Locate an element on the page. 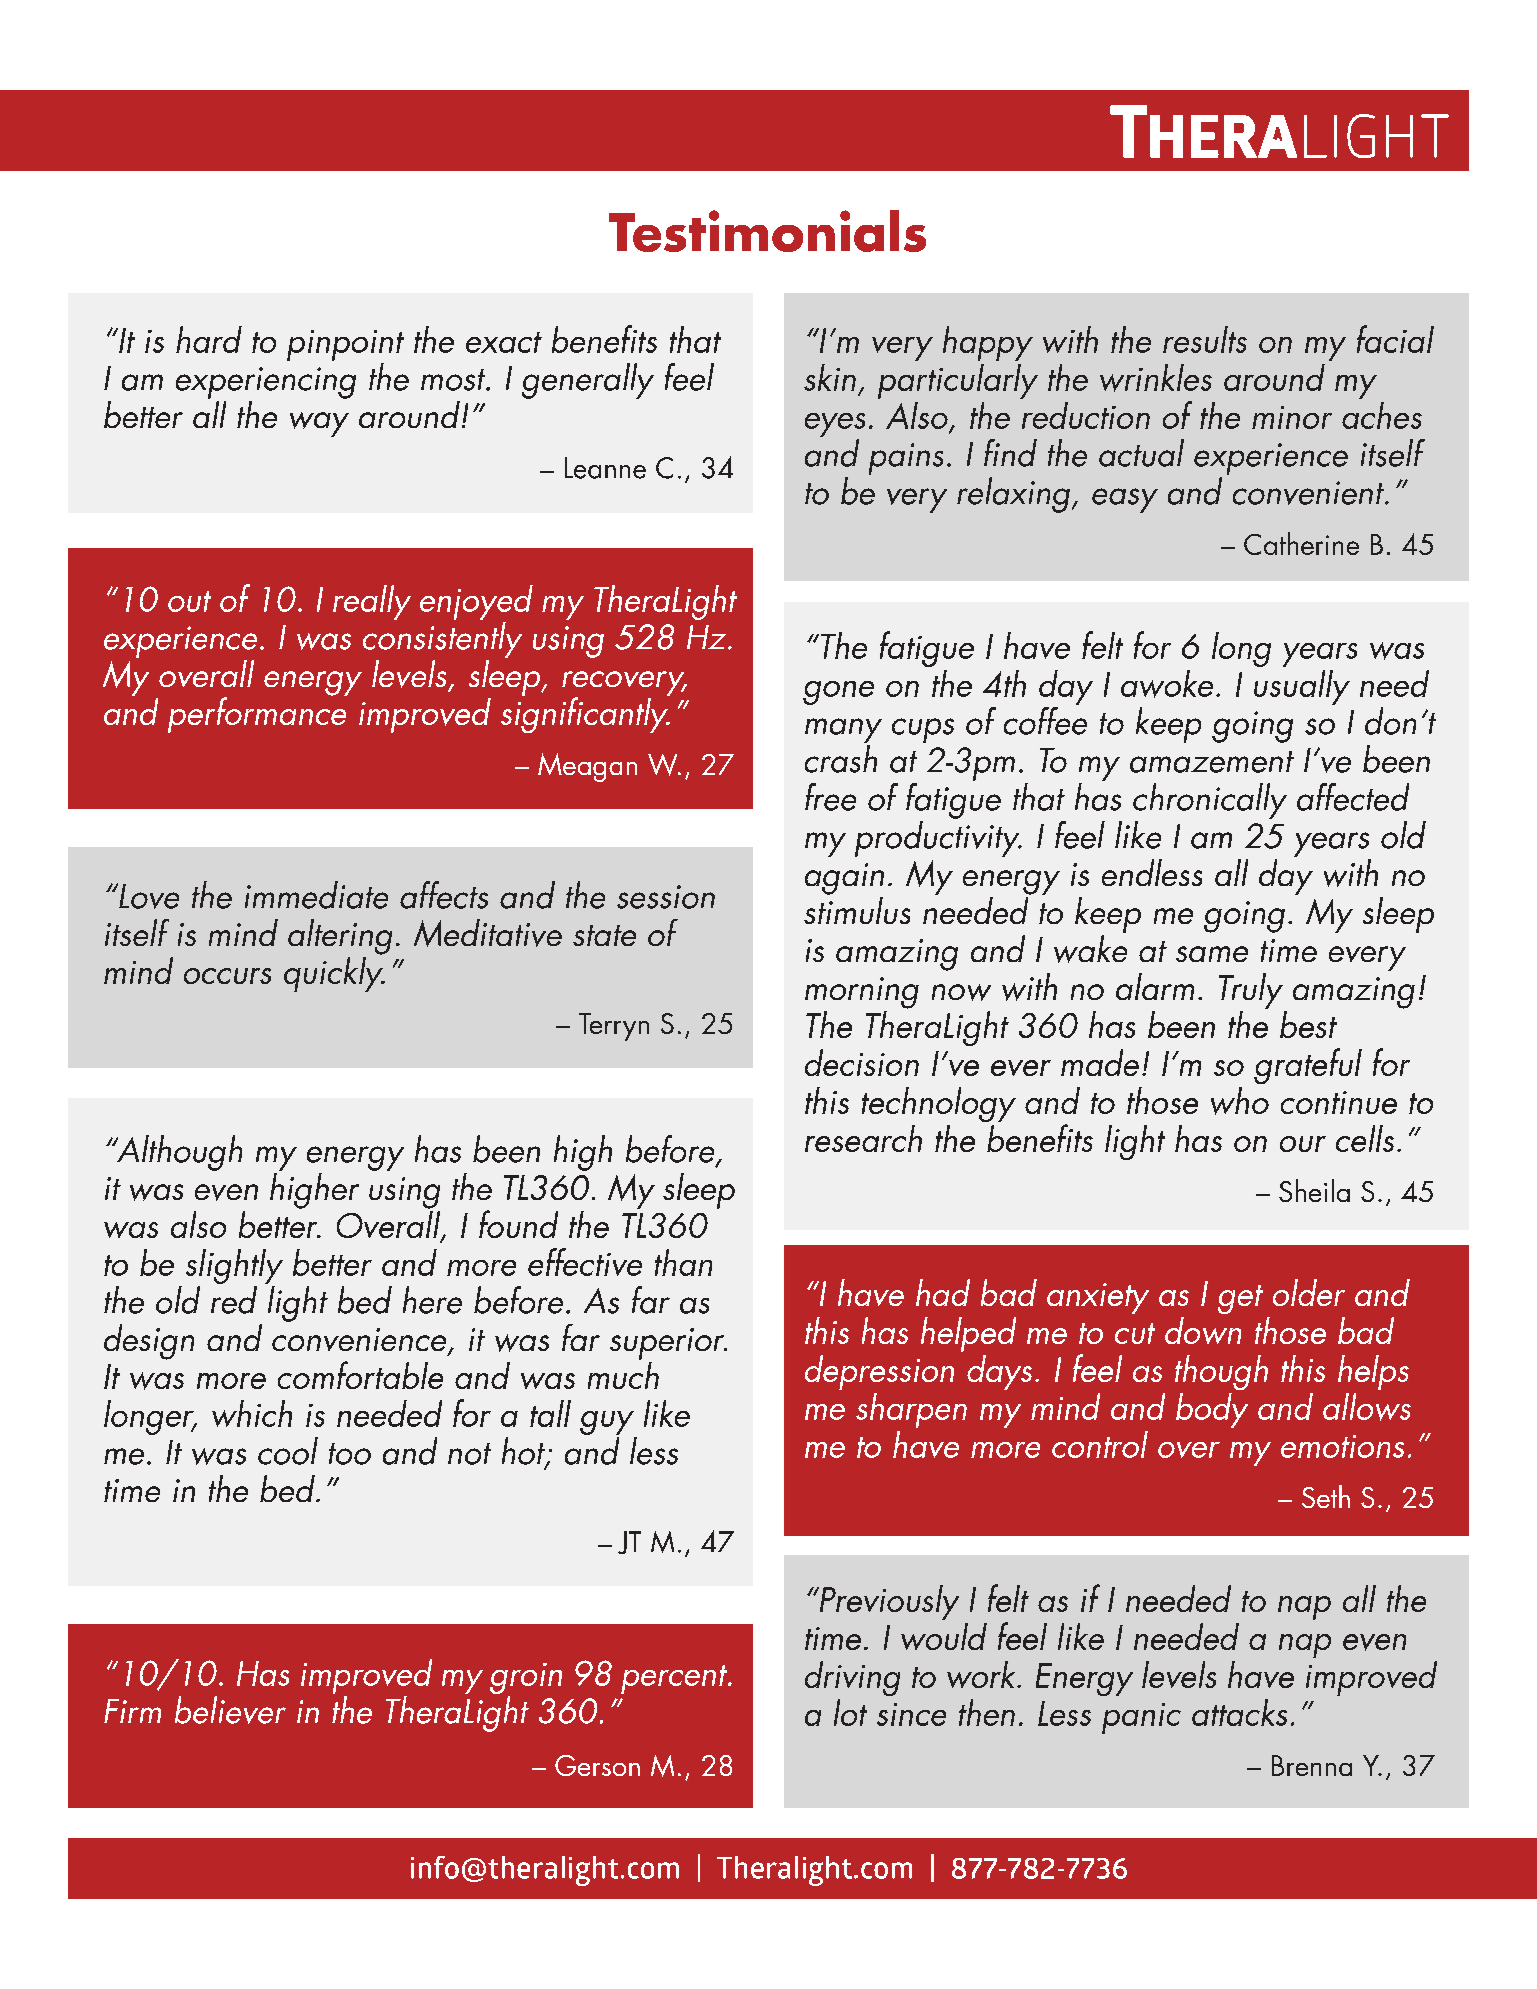 This page has height=1989, width=1537. usually is located at coordinates (1302, 687).
